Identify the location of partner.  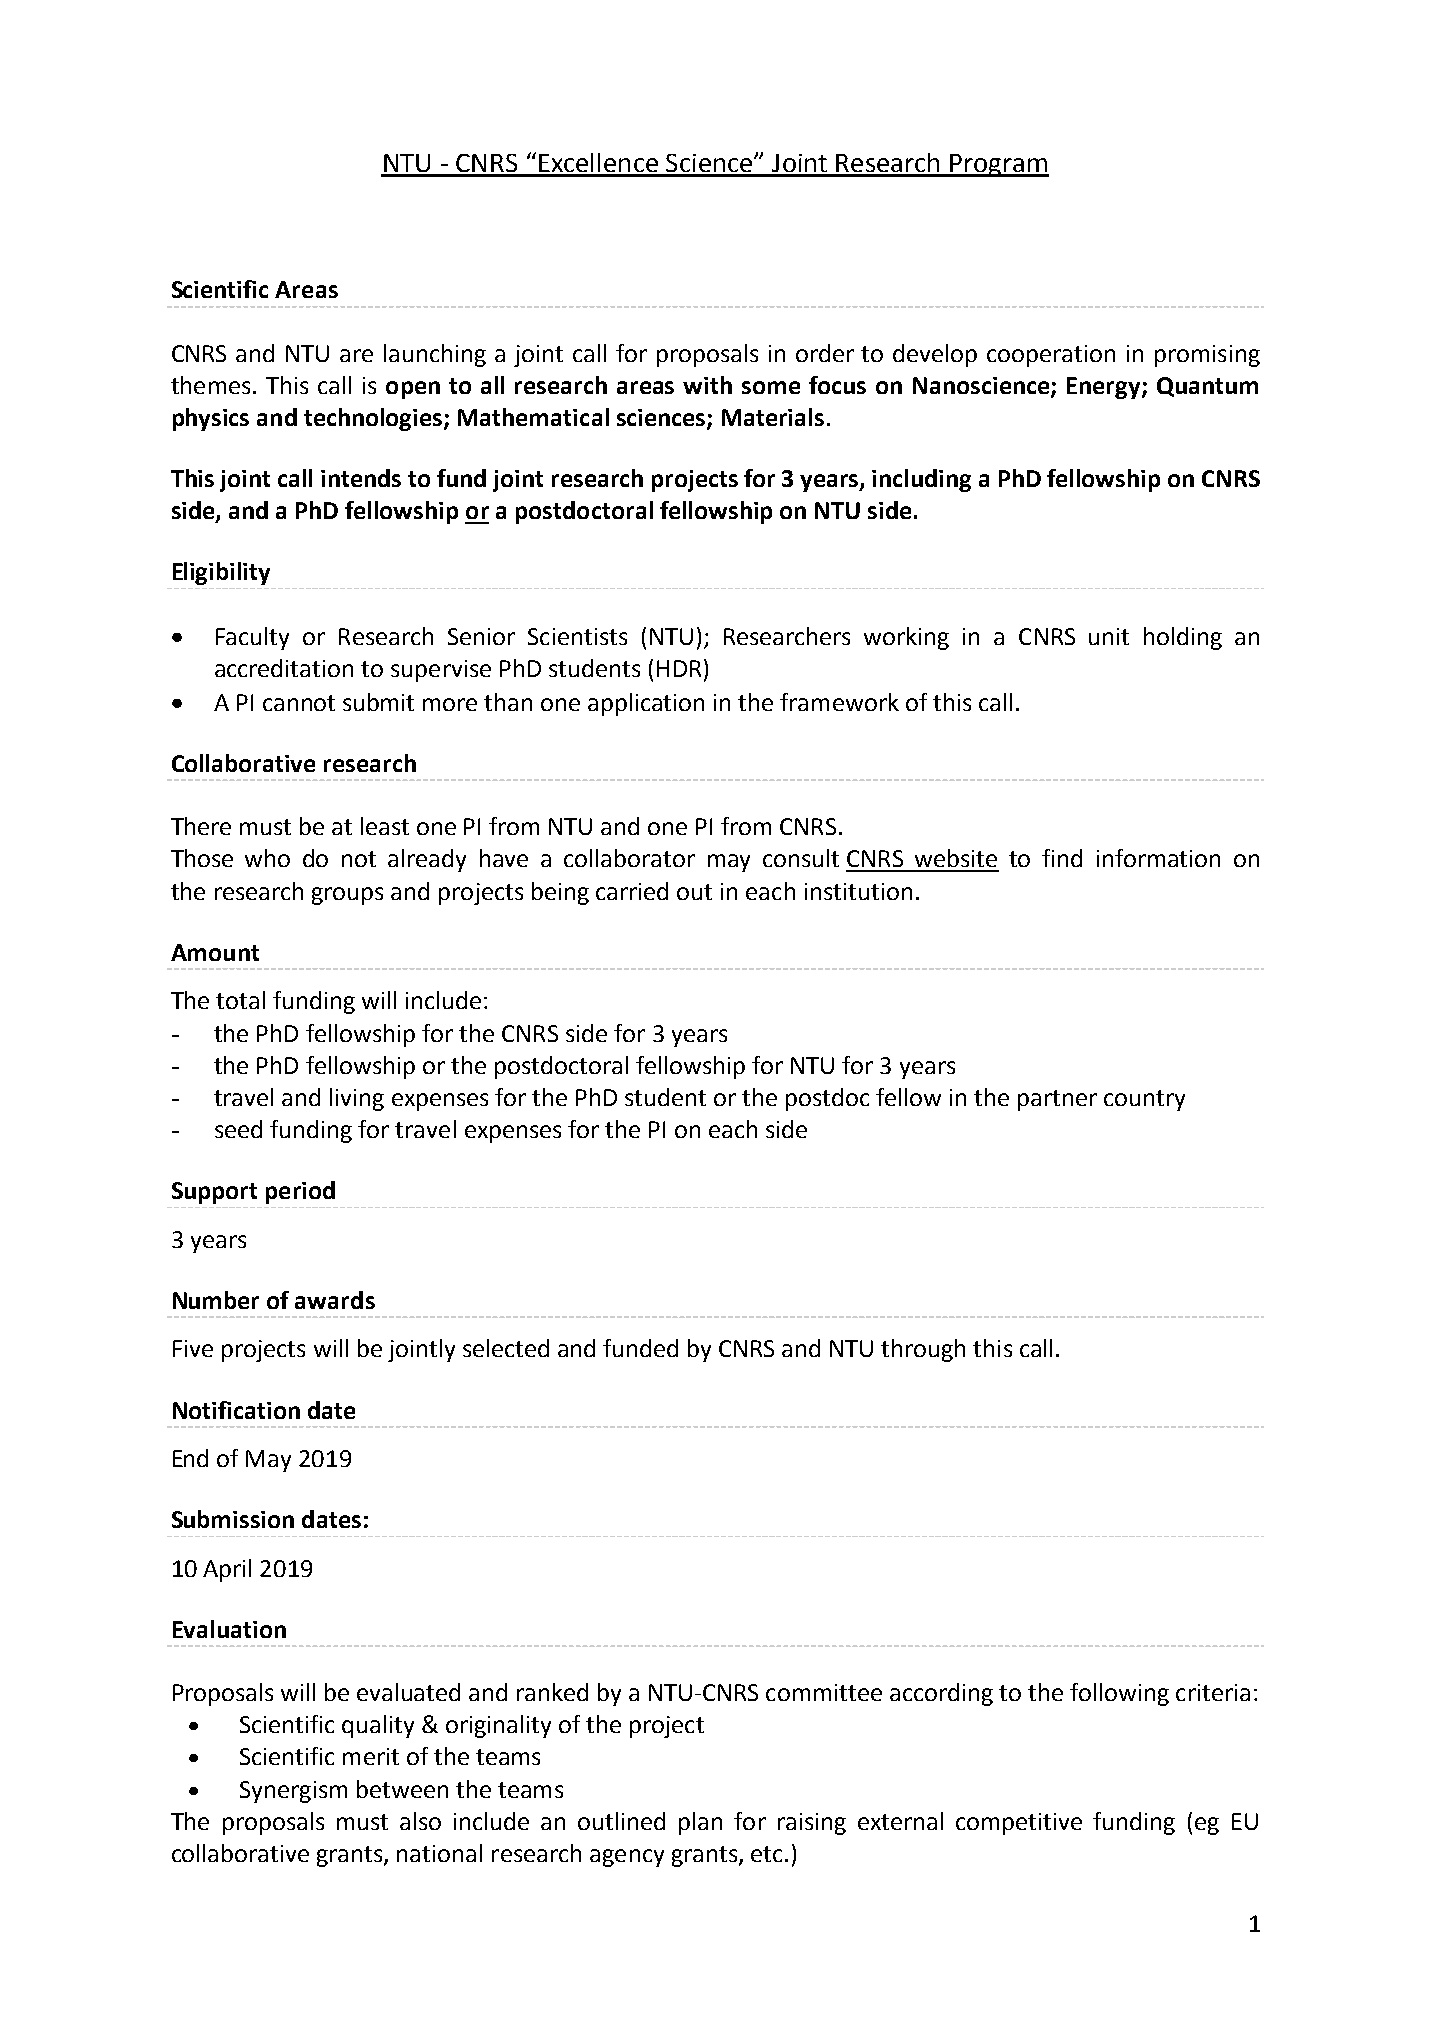
(1057, 1100).
